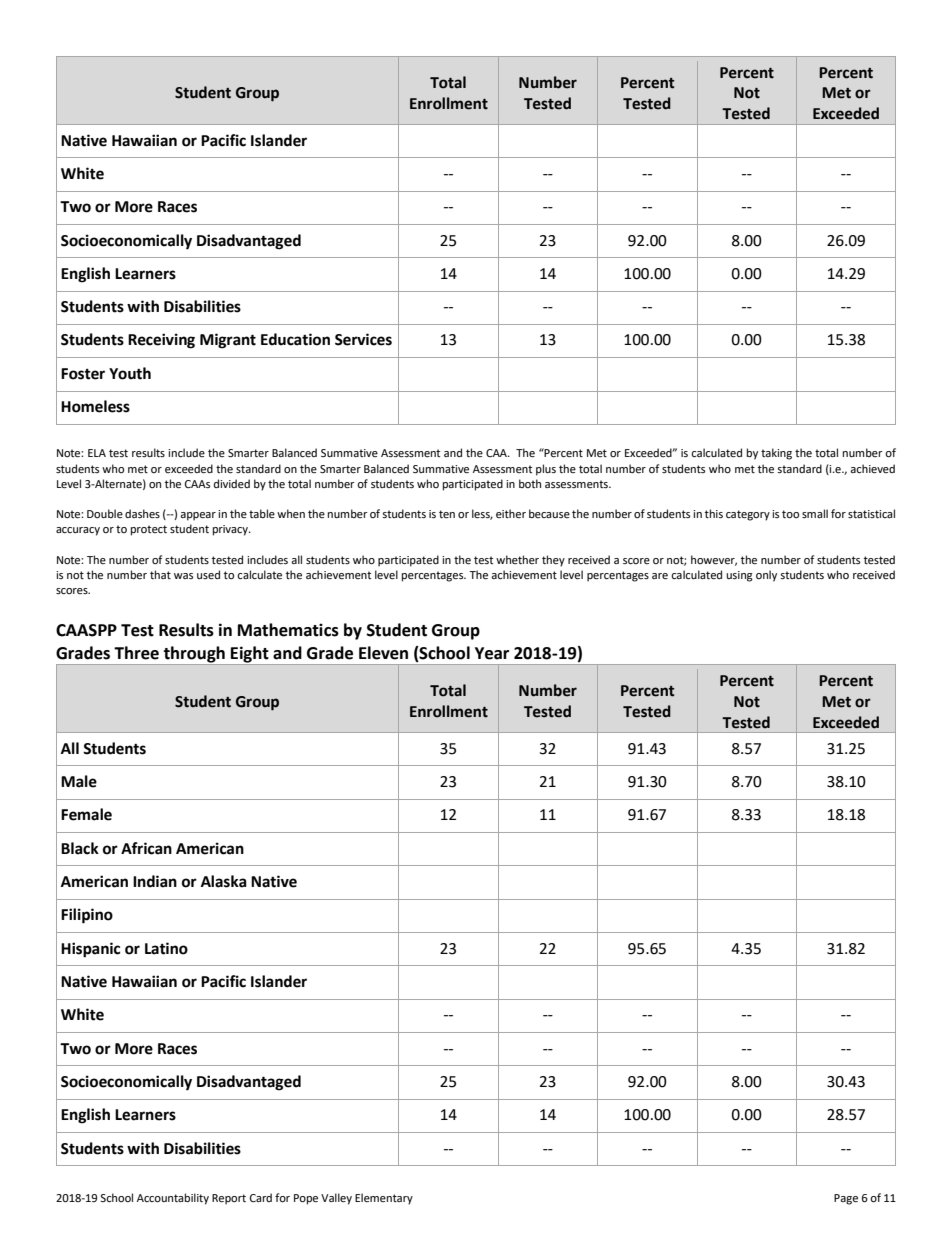 Image resolution: width=952 pixels, height=1233 pixels. Describe the element at coordinates (846, 1199) in the document. I see `Page` at that location.
